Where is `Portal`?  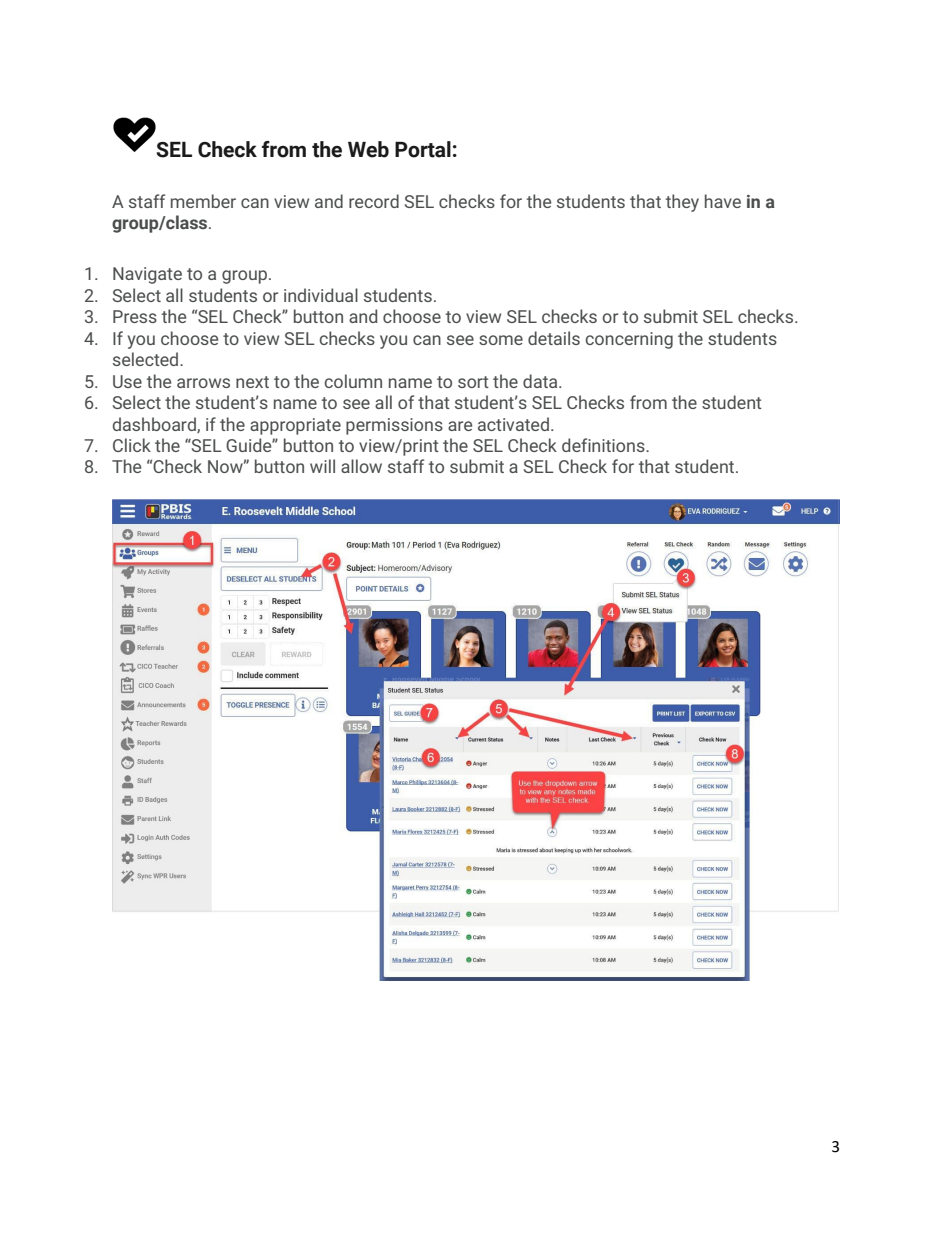 Portal is located at coordinates (423, 149).
